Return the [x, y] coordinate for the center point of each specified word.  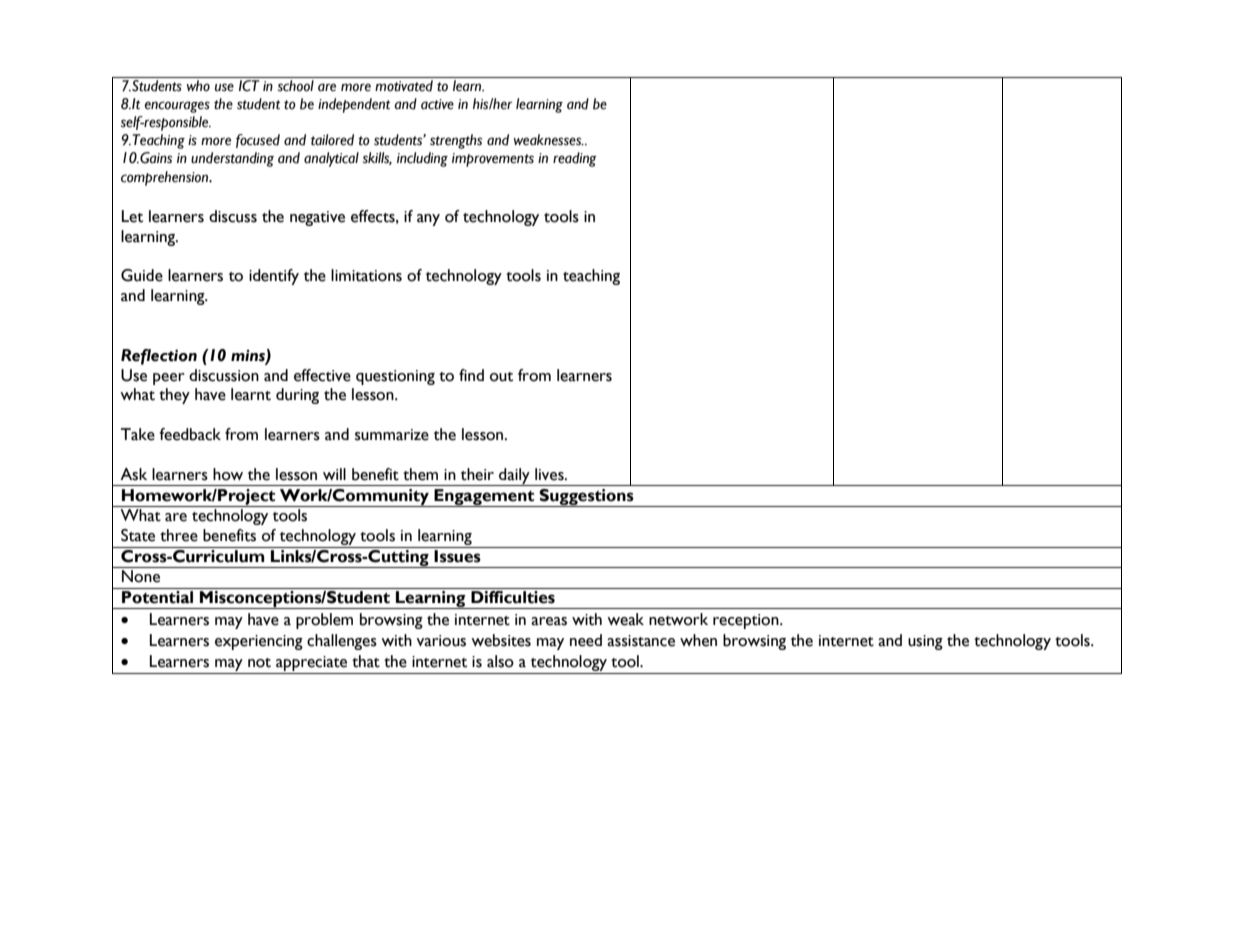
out [501, 377]
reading [575, 159]
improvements [493, 160]
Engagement [484, 498]
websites [501, 640]
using [925, 642]
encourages [177, 107]
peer [169, 379]
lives [550, 474]
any [428, 220]
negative [317, 218]
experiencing [259, 642]
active [437, 104]
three [179, 535]
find [471, 375]
